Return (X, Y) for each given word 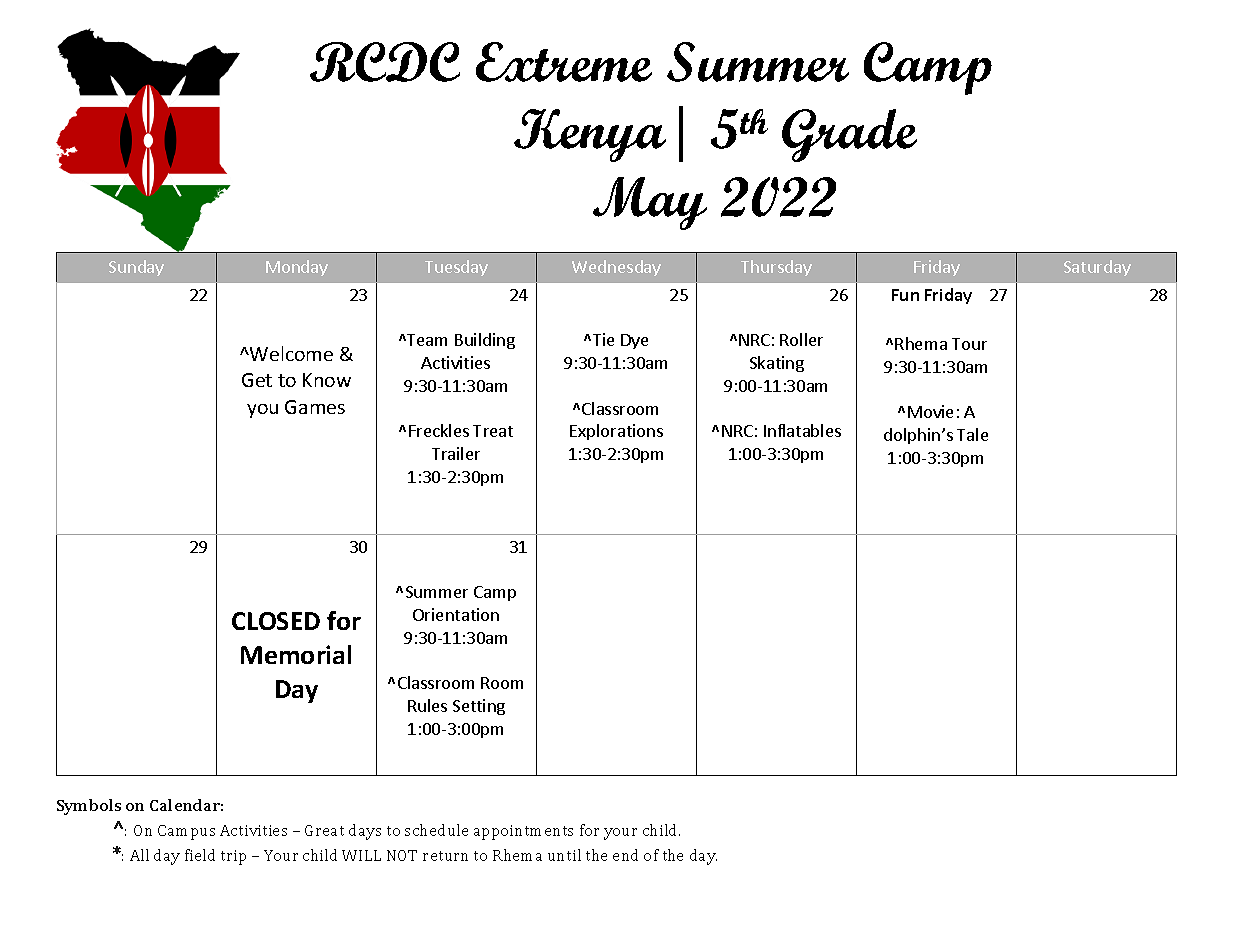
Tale (972, 434)
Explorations (616, 432)
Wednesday (616, 268)
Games (315, 407)
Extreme (564, 62)
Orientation (456, 614)
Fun (905, 295)
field (200, 855)
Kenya (590, 135)
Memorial (296, 654)
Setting (479, 707)
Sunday (136, 268)
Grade (849, 135)
